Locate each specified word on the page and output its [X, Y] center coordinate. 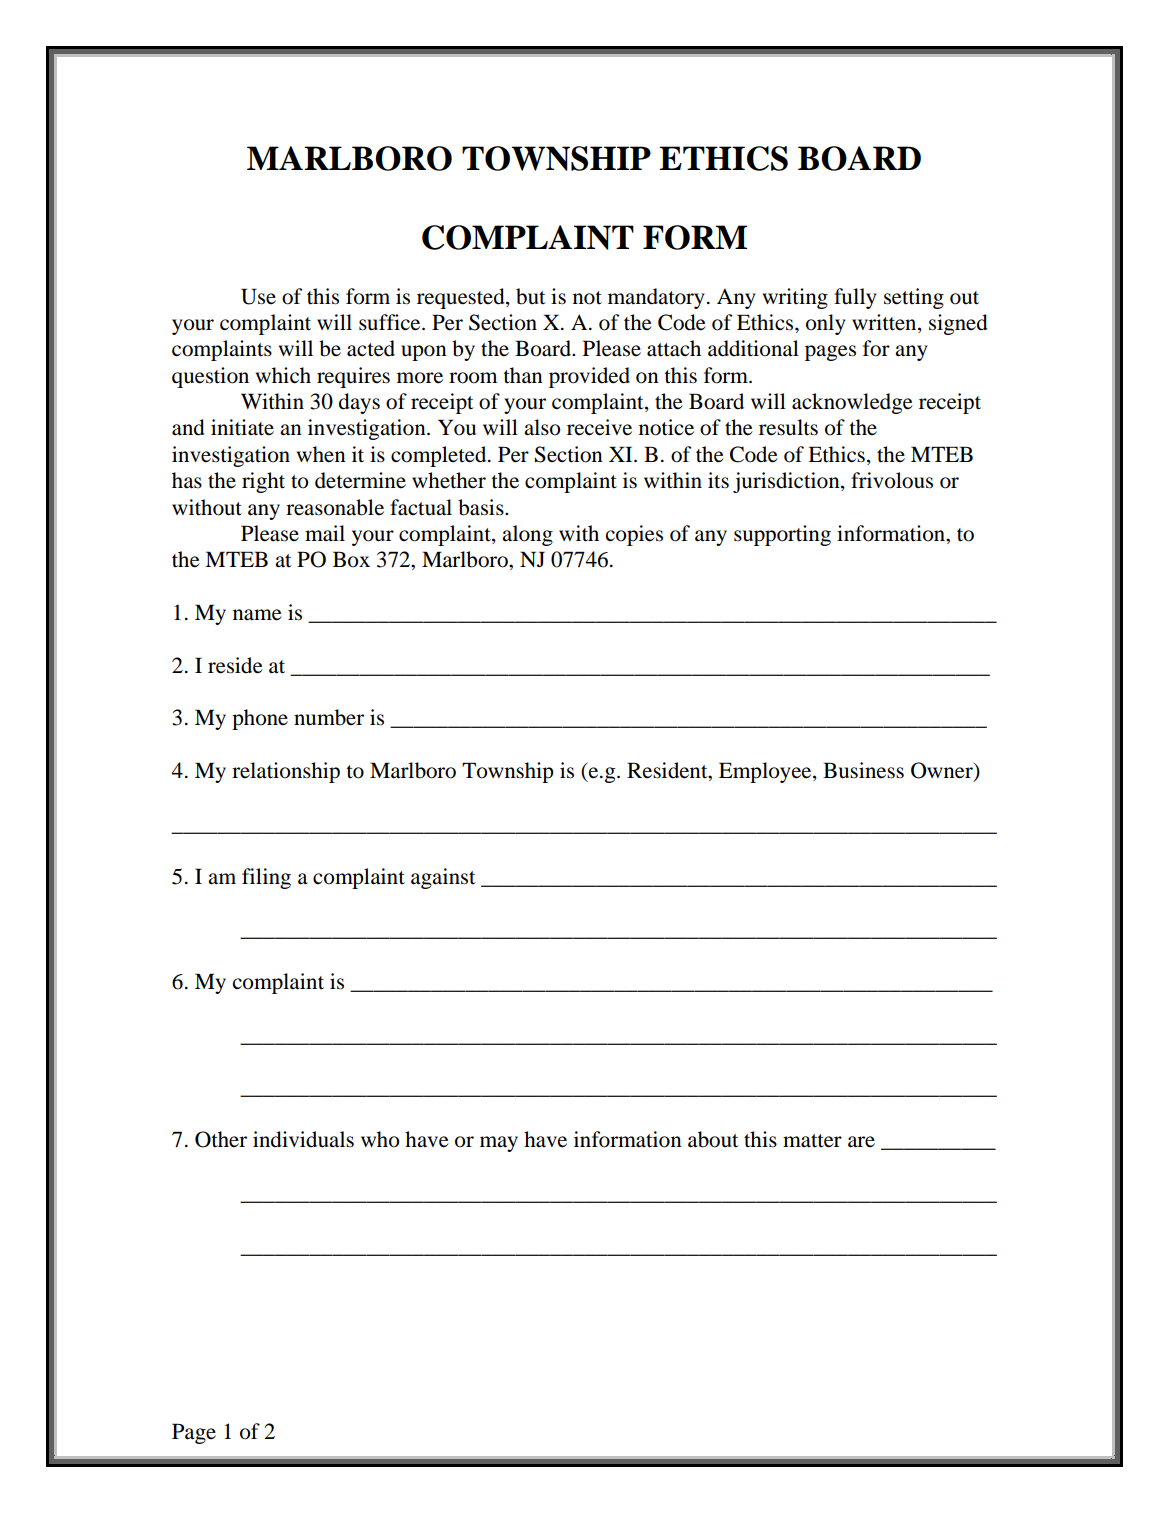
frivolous [892, 480]
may [499, 1144]
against [443, 878]
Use [258, 296]
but [530, 296]
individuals [303, 1139]
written [885, 323]
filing [266, 878]
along [527, 535]
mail [325, 533]
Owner [943, 771]
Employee [766, 772]
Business [863, 770]
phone [260, 719]
